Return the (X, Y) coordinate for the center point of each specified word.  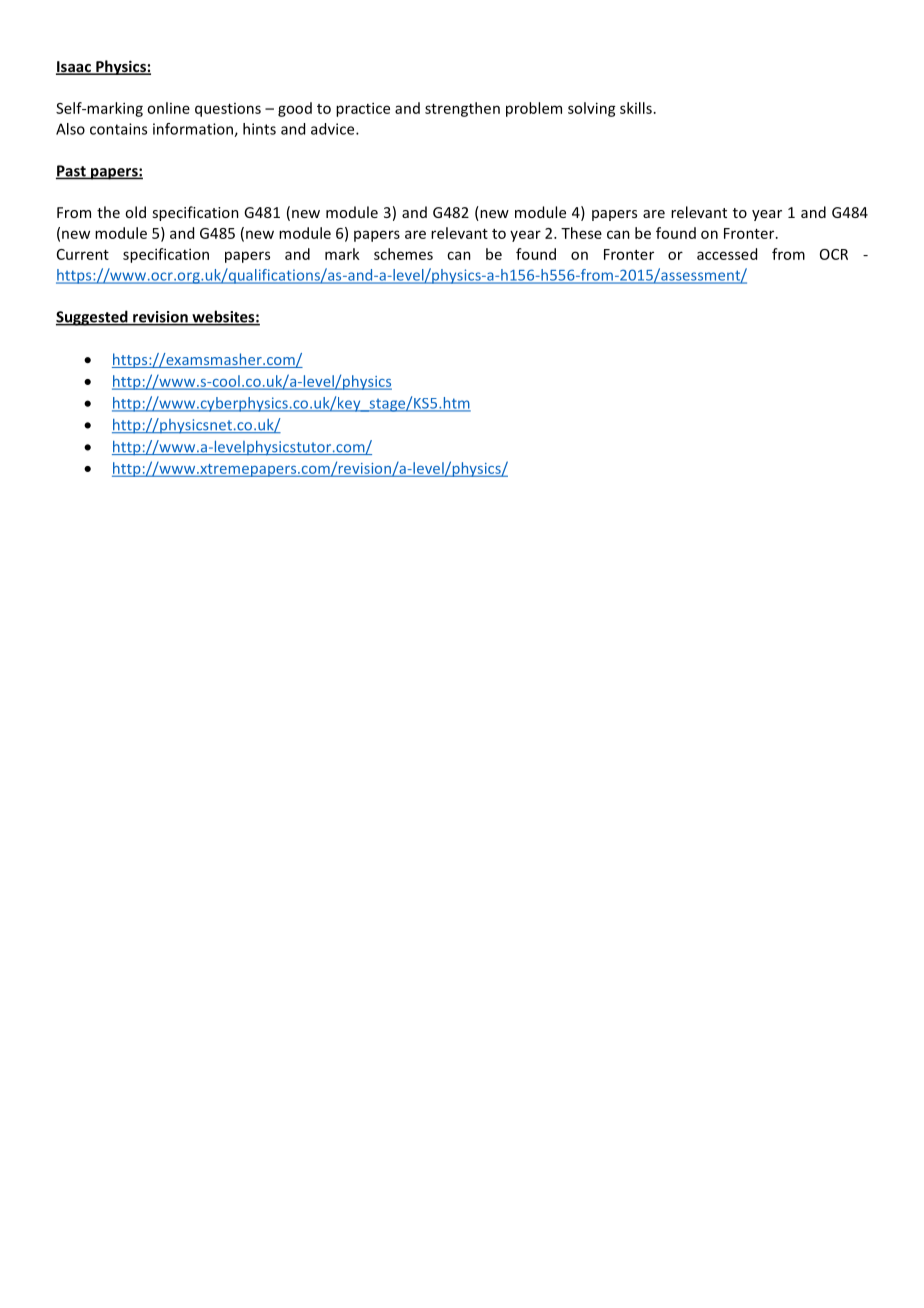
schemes (403, 254)
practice (363, 109)
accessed (727, 254)
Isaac (74, 68)
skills (636, 108)
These (581, 233)
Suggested (93, 318)
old (135, 212)
